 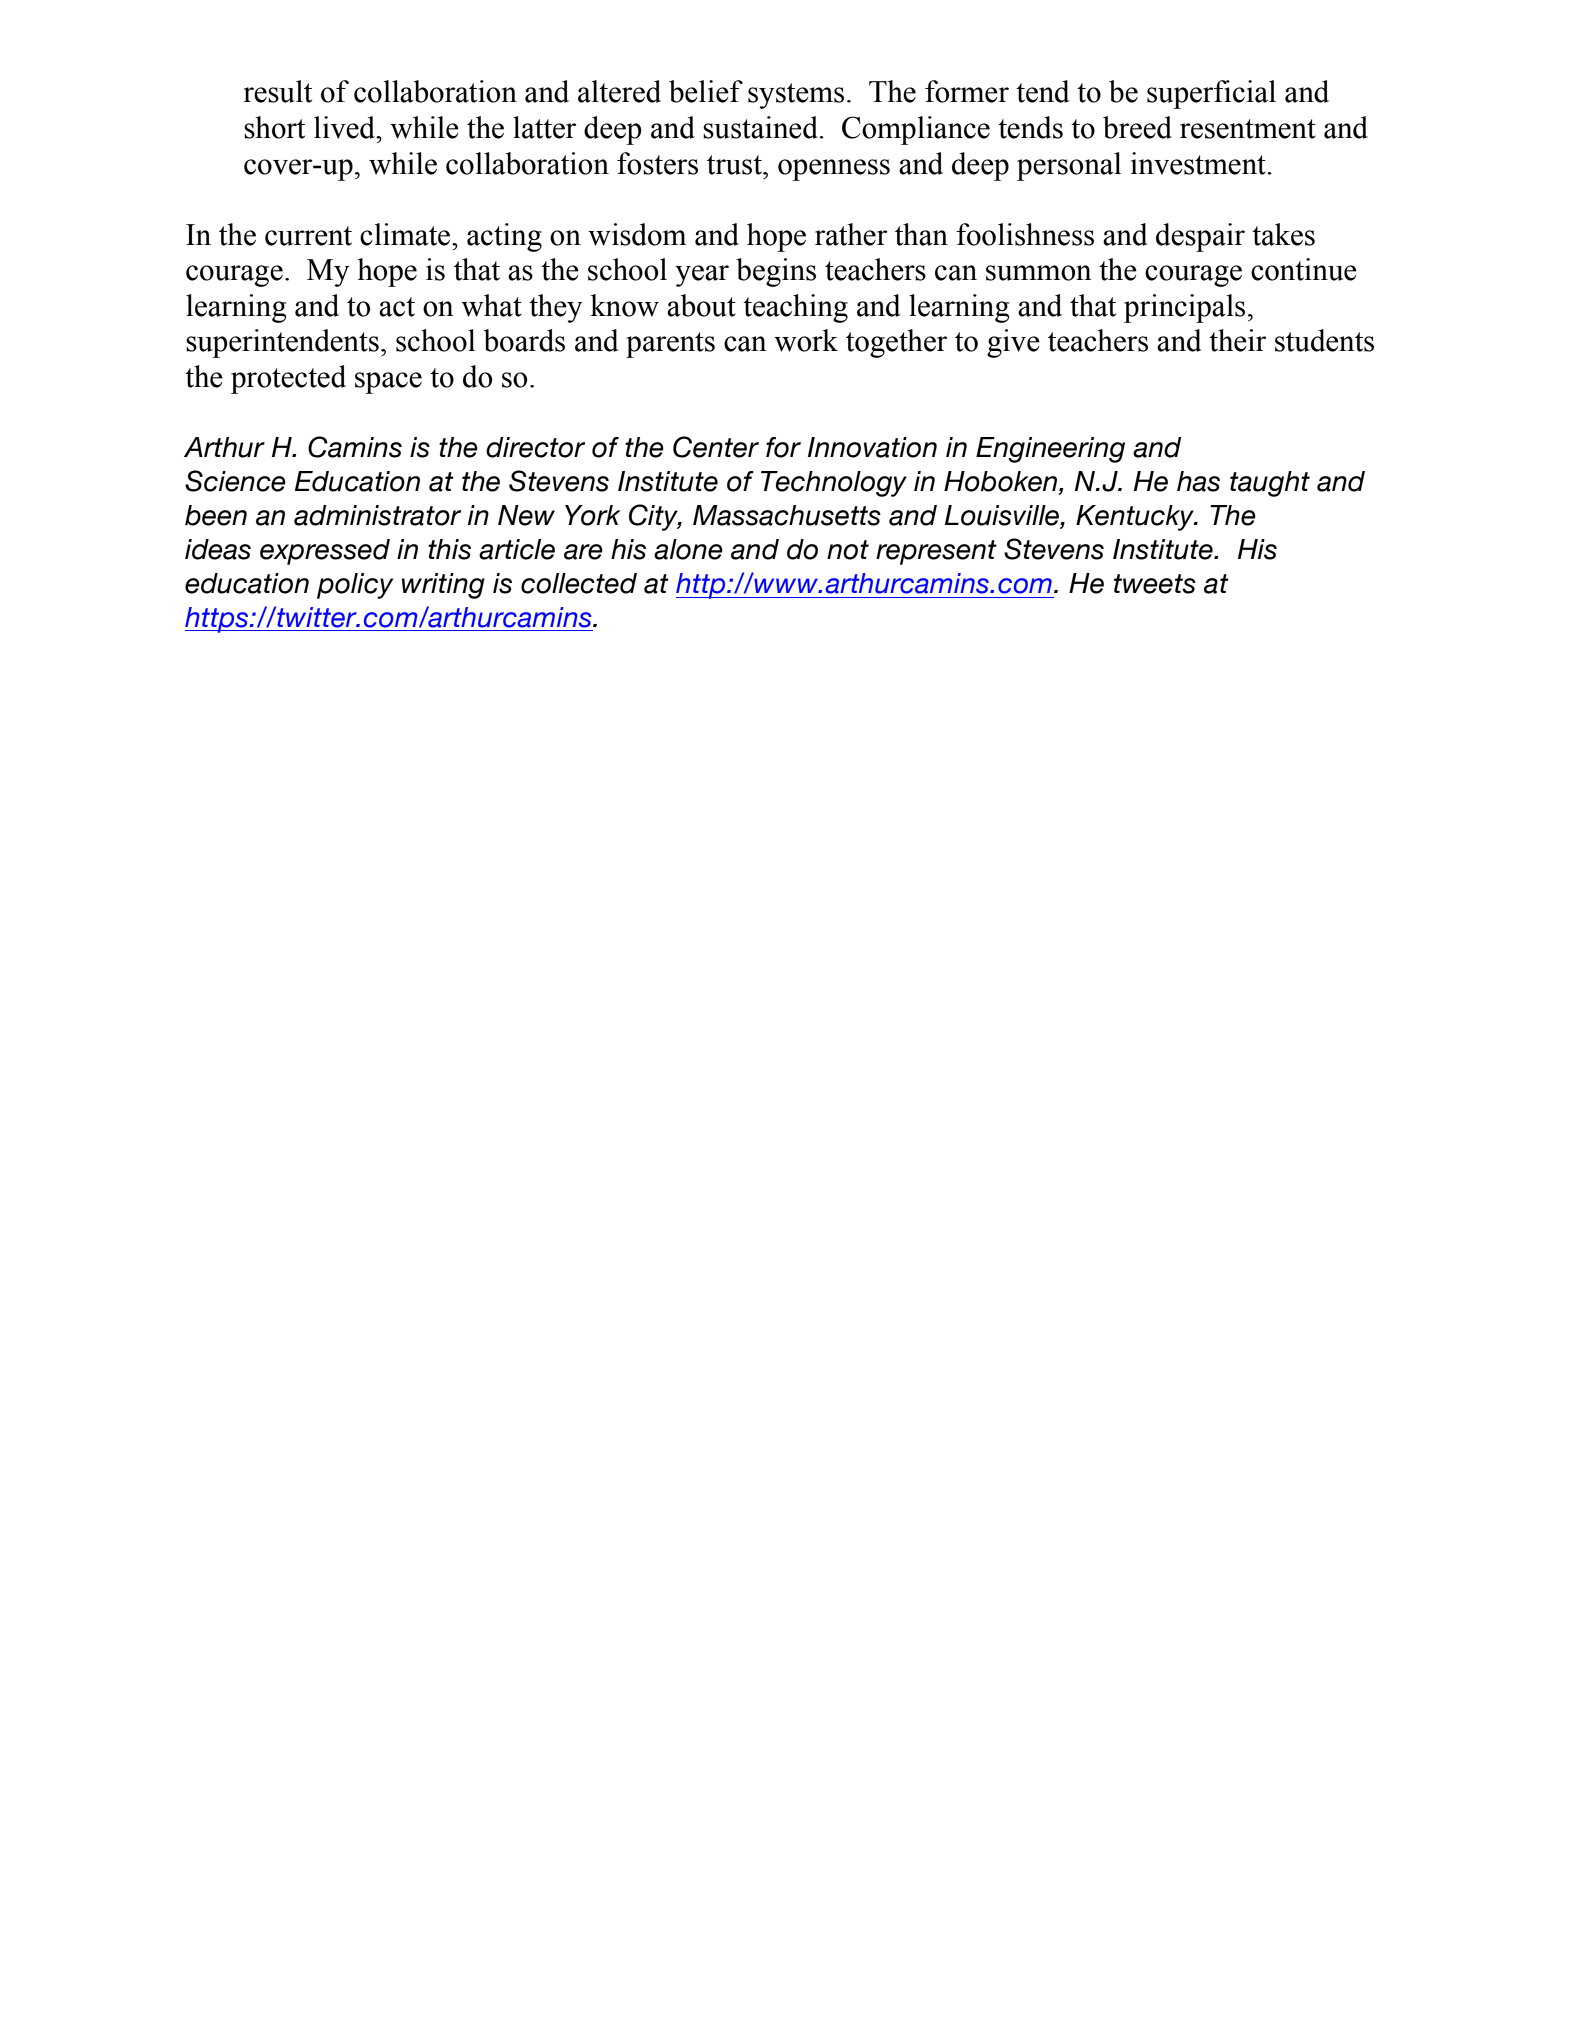 I want to click on rather, so click(x=851, y=234).
